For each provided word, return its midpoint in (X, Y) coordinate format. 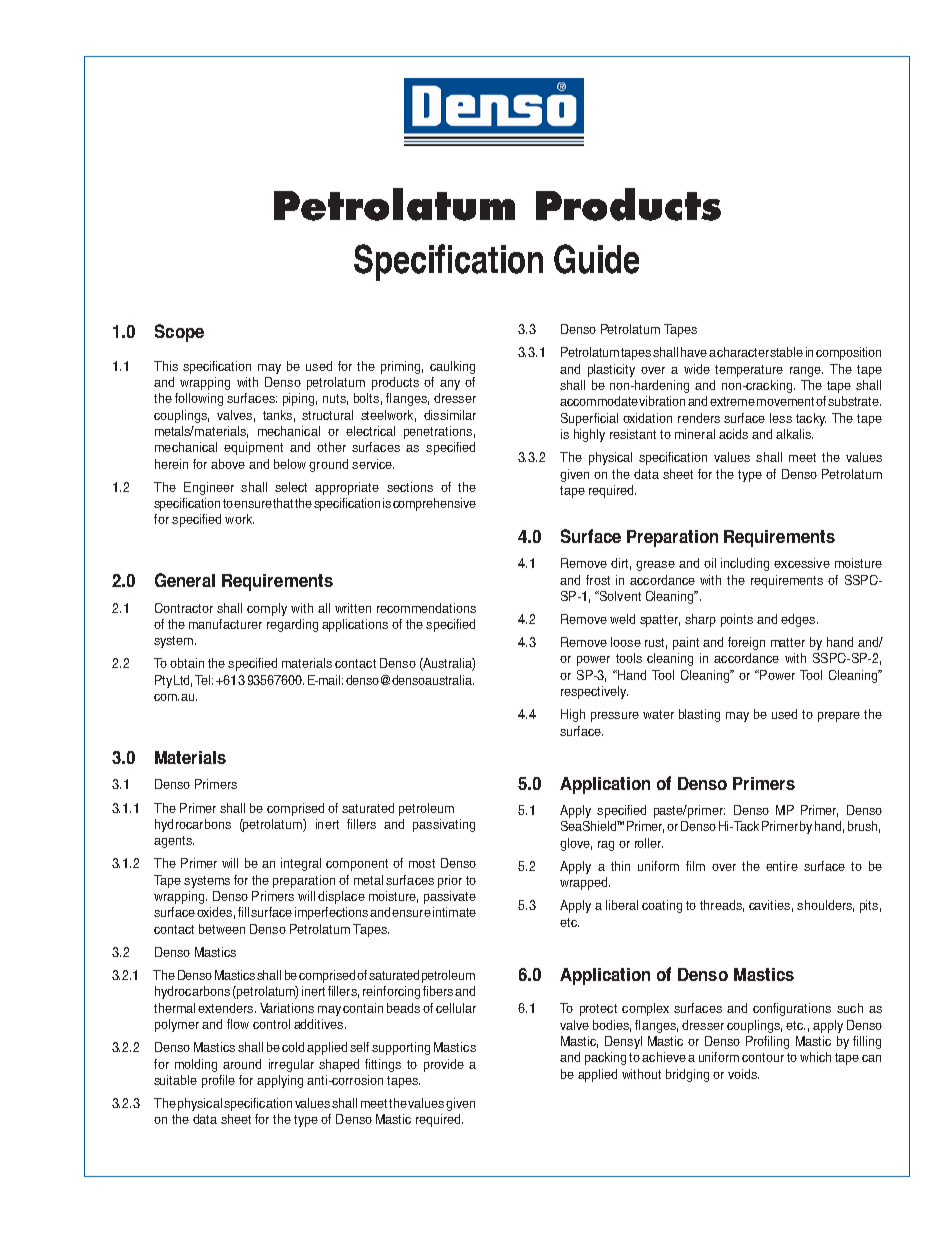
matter (788, 642)
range (806, 372)
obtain (187, 663)
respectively (594, 692)
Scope (179, 333)
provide (444, 1065)
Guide (596, 259)
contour (763, 1057)
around (242, 1064)
